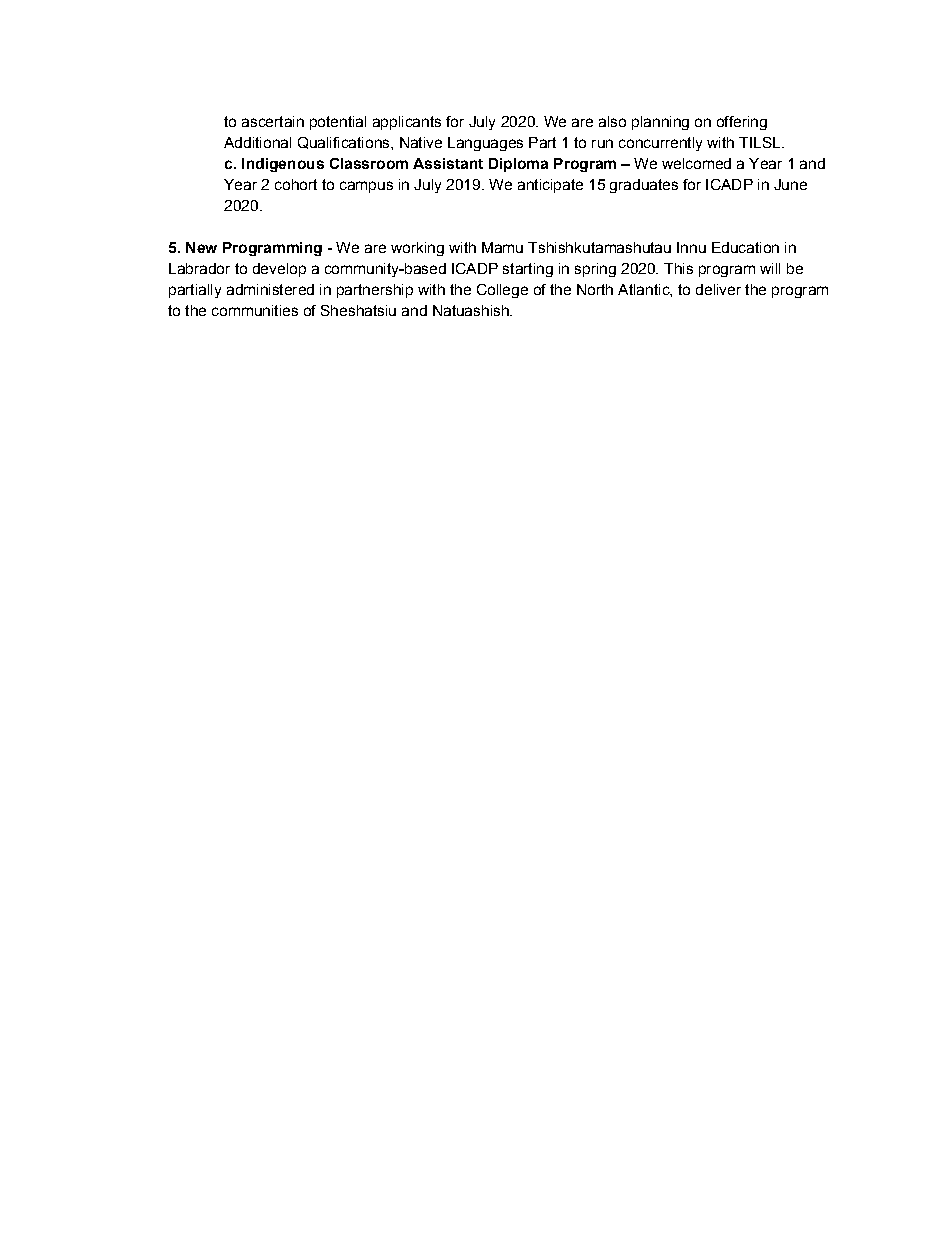 The height and width of the screenshot is (1233, 952). I want to click on applicants, so click(407, 123).
